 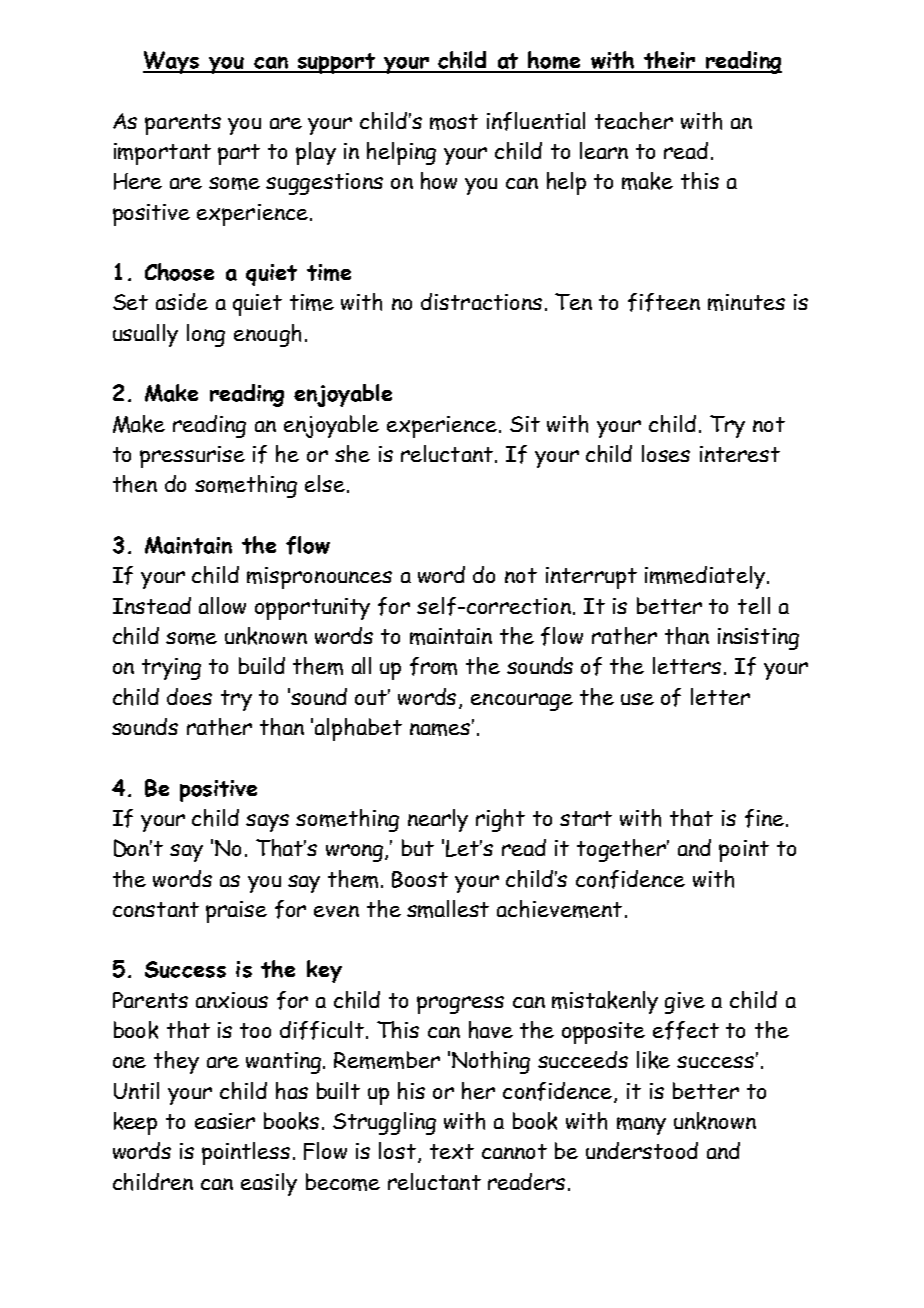 I want to click on allow, so click(x=222, y=605).
